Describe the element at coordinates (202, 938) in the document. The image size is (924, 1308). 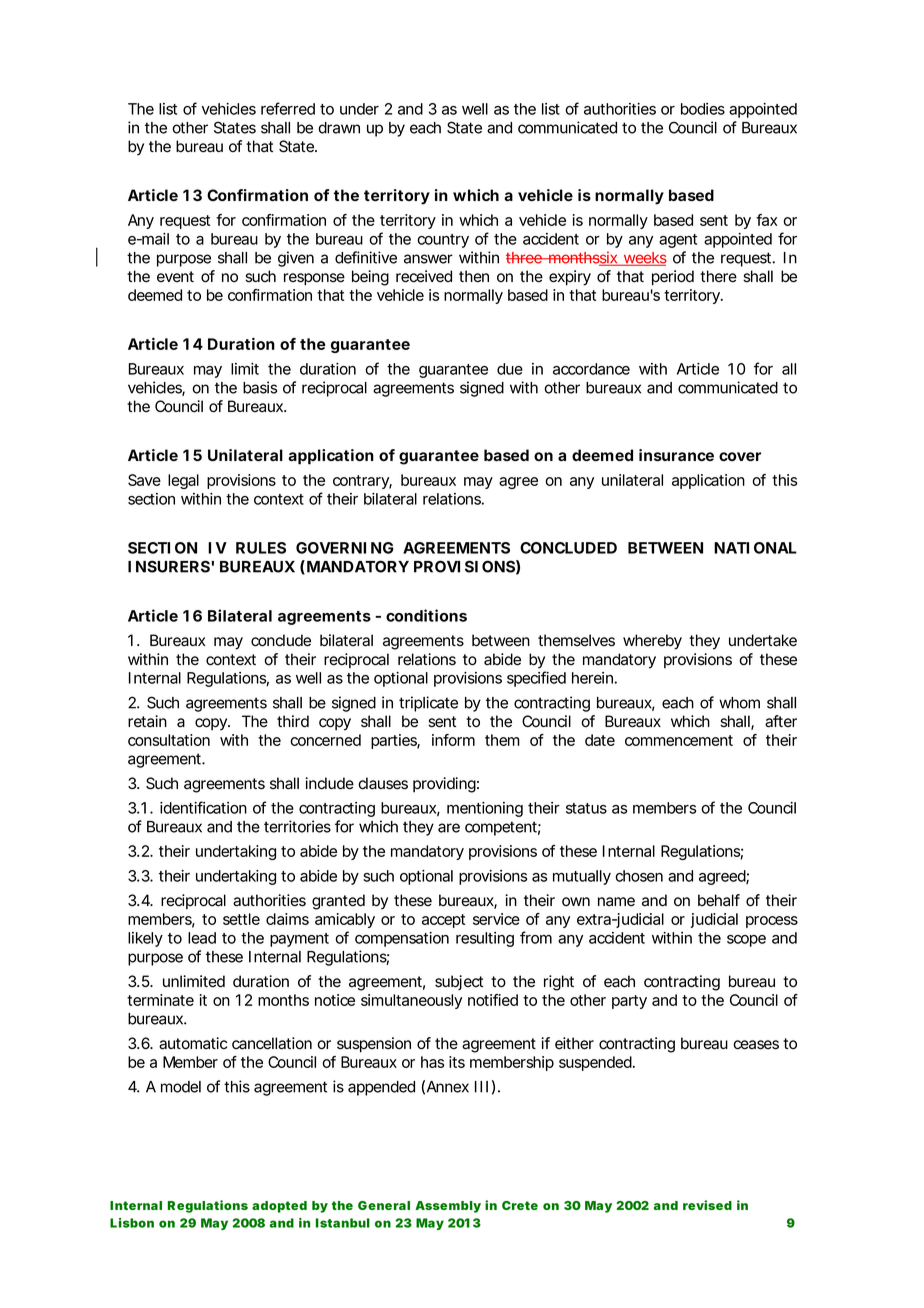
I see `lead` at that location.
